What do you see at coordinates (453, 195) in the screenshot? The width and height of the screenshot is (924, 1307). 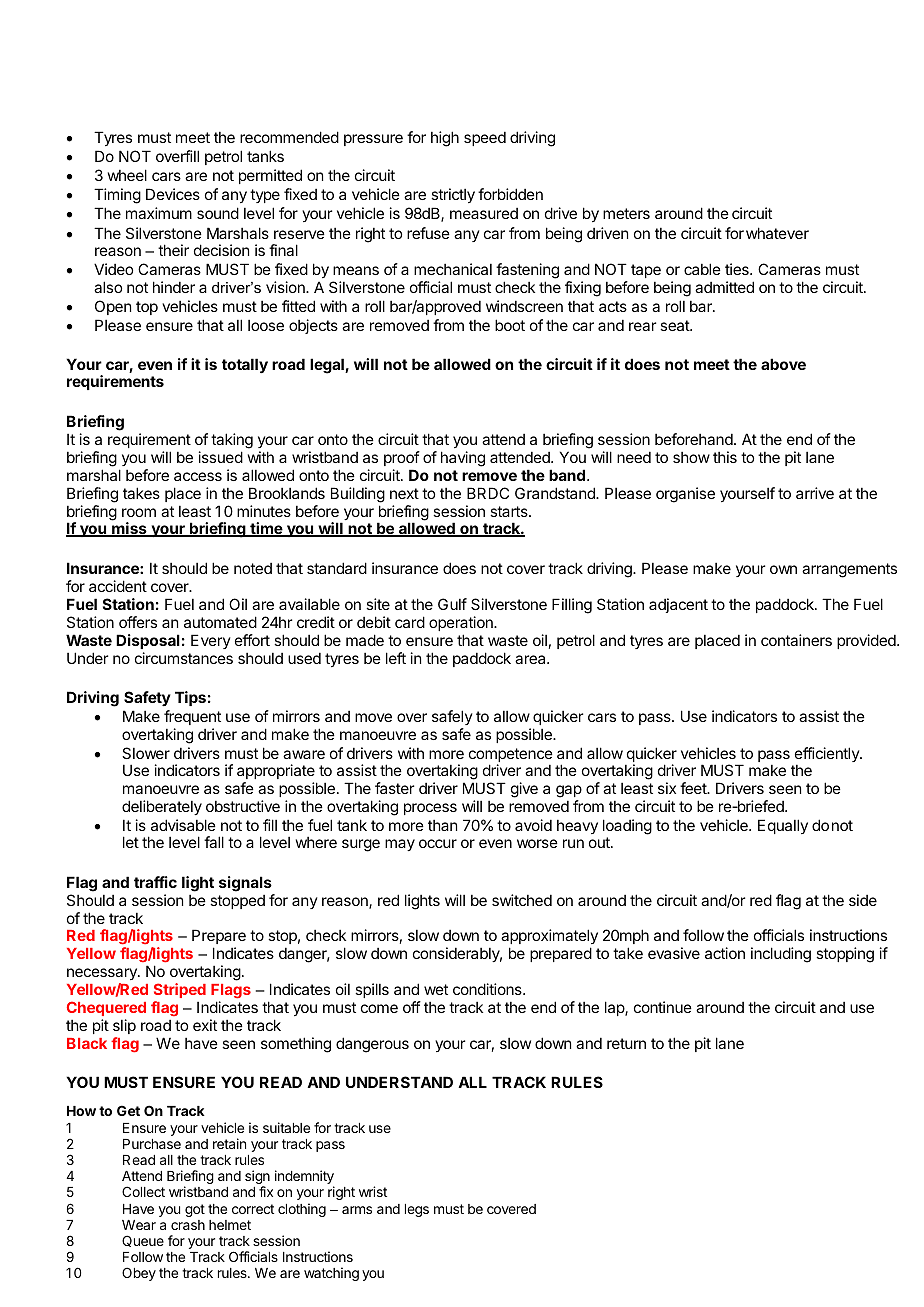 I see `strictly` at bounding box center [453, 195].
